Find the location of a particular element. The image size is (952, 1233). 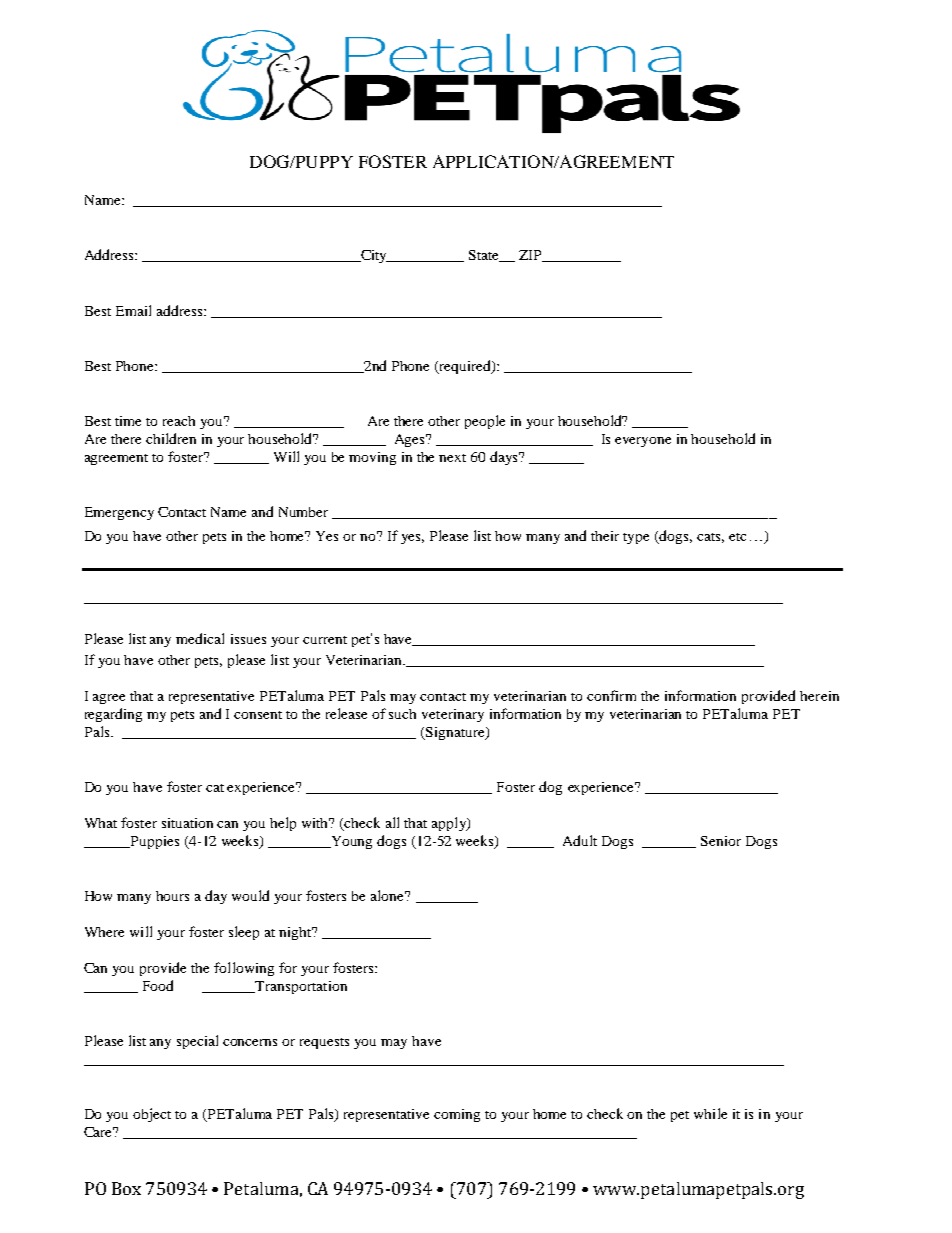

people is located at coordinates (485, 422).
